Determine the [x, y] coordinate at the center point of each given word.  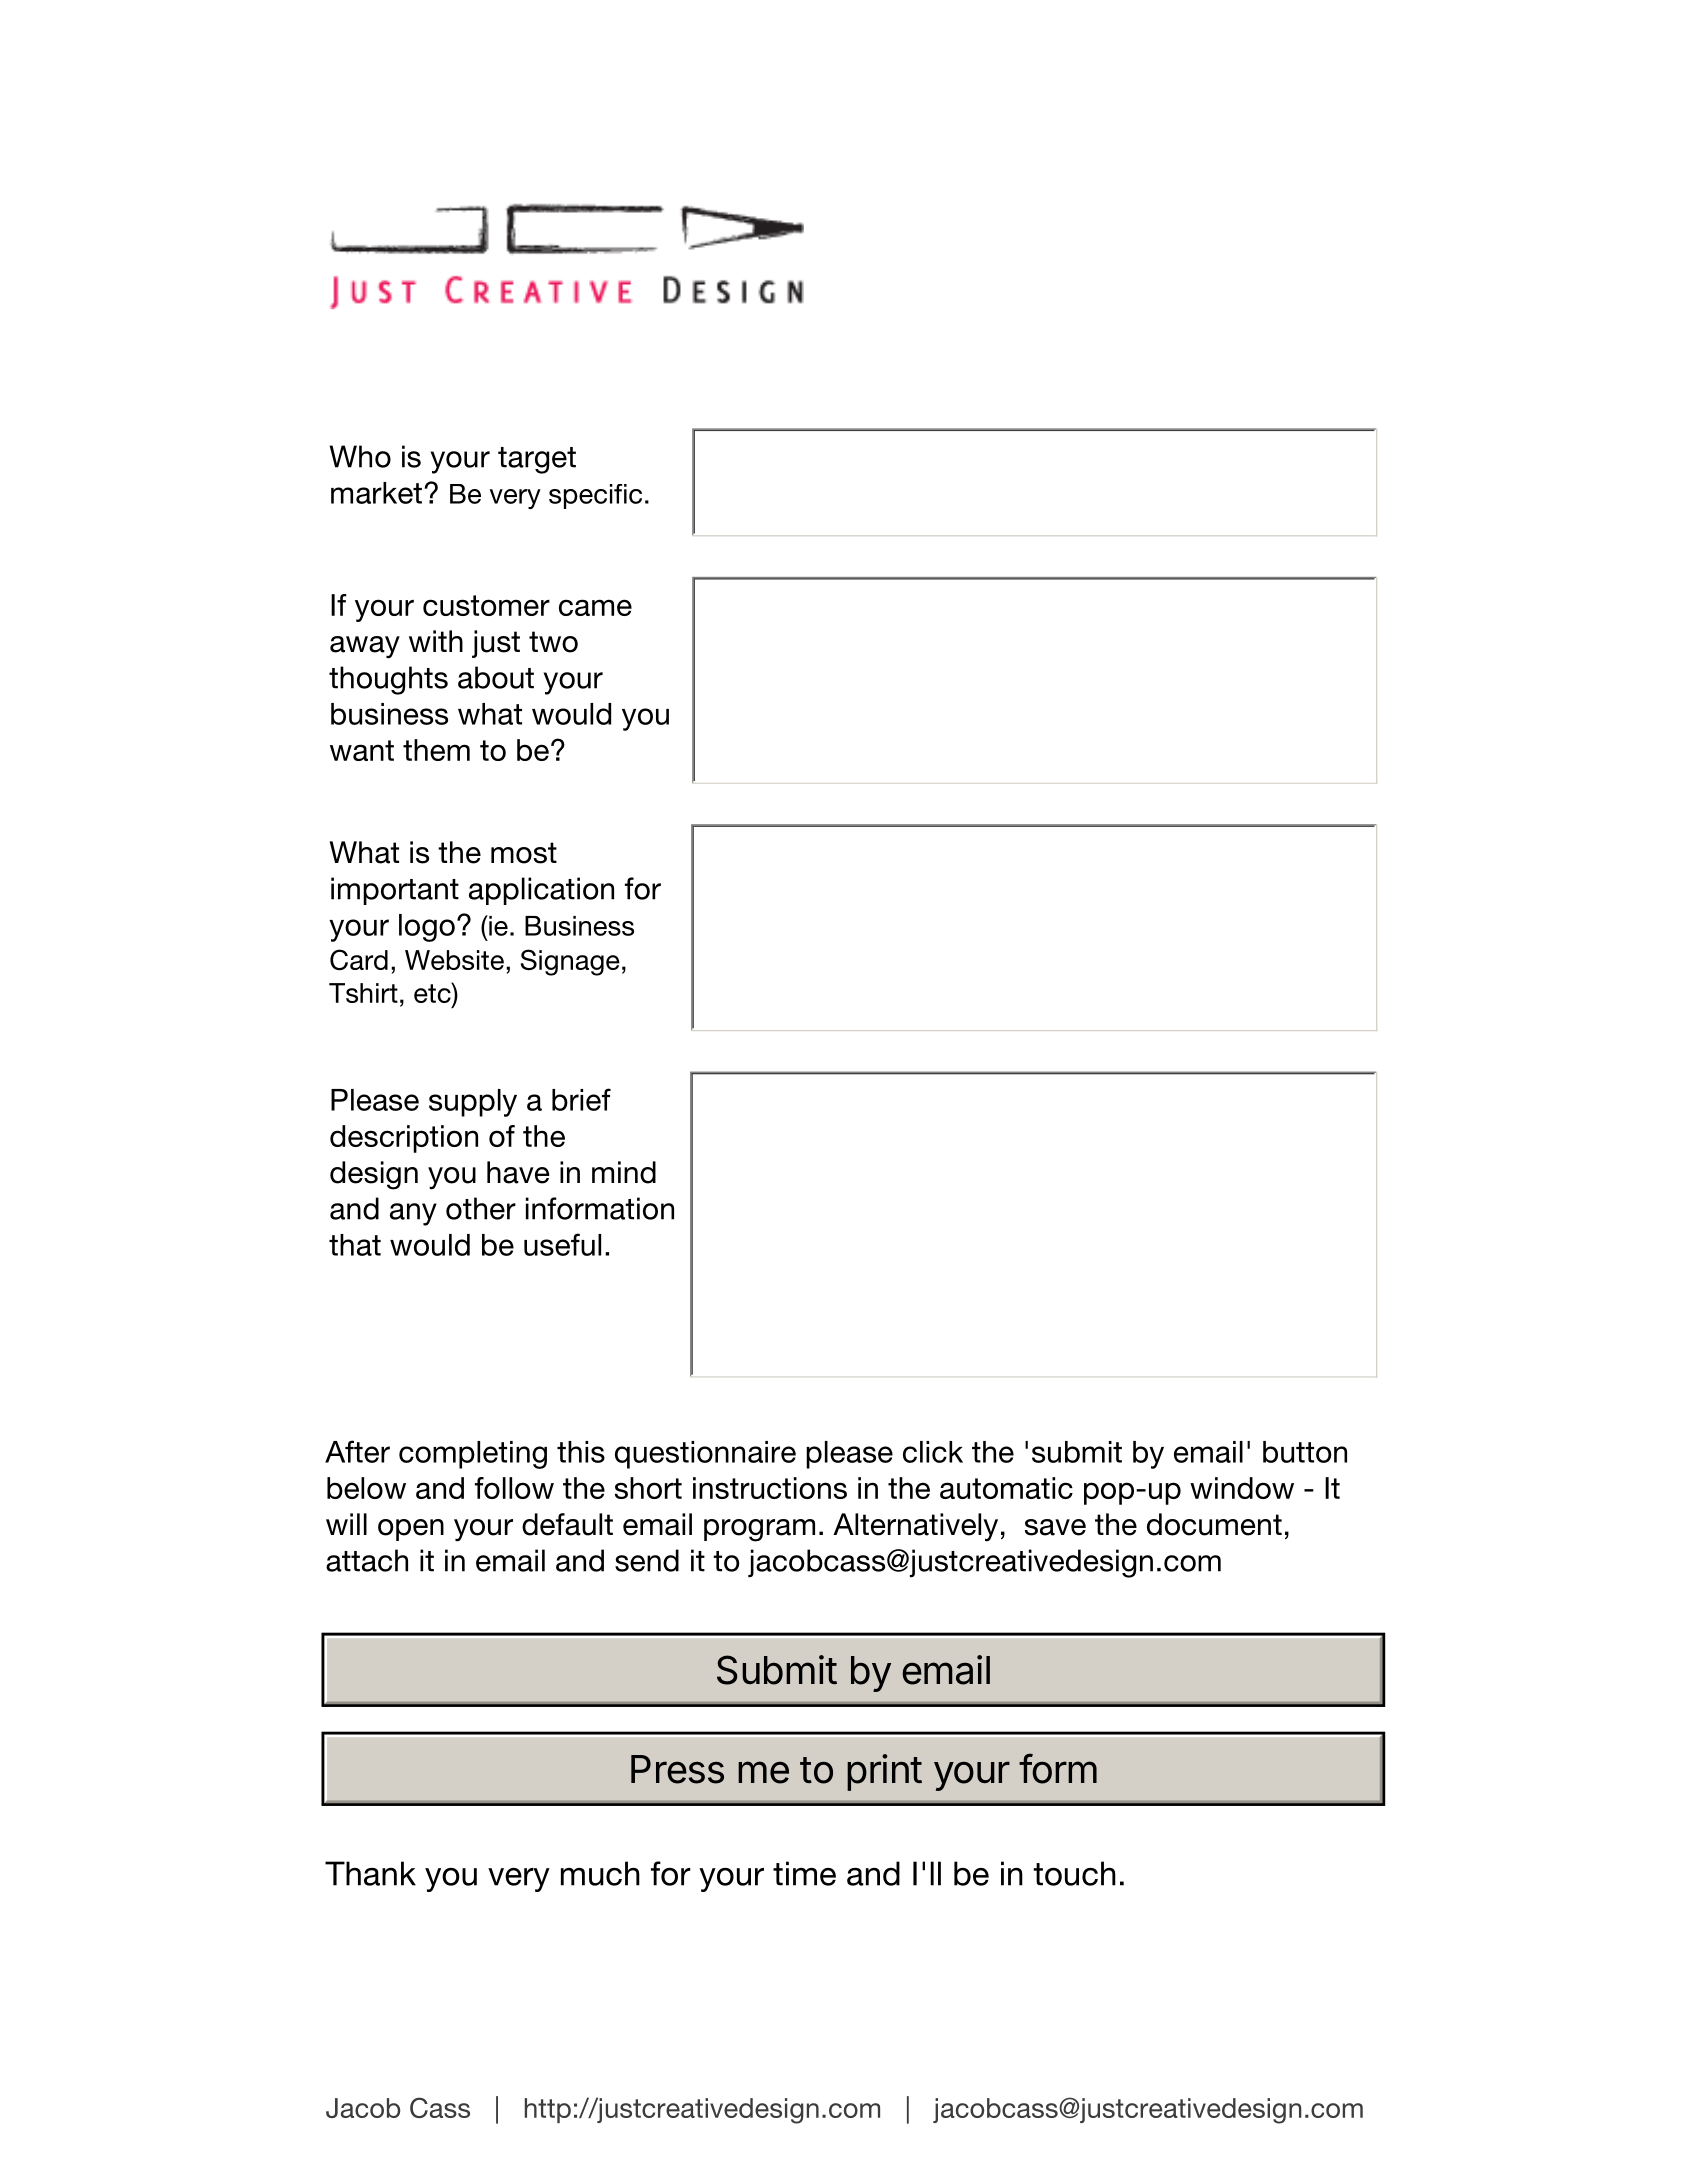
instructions [770, 1488]
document [1214, 1524]
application [541, 891]
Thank [370, 1873]
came [595, 607]
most [524, 853]
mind [624, 1172]
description [404, 1139]
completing [473, 1455]
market [376, 493]
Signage [570, 962]
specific [595, 496]
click [933, 1452]
